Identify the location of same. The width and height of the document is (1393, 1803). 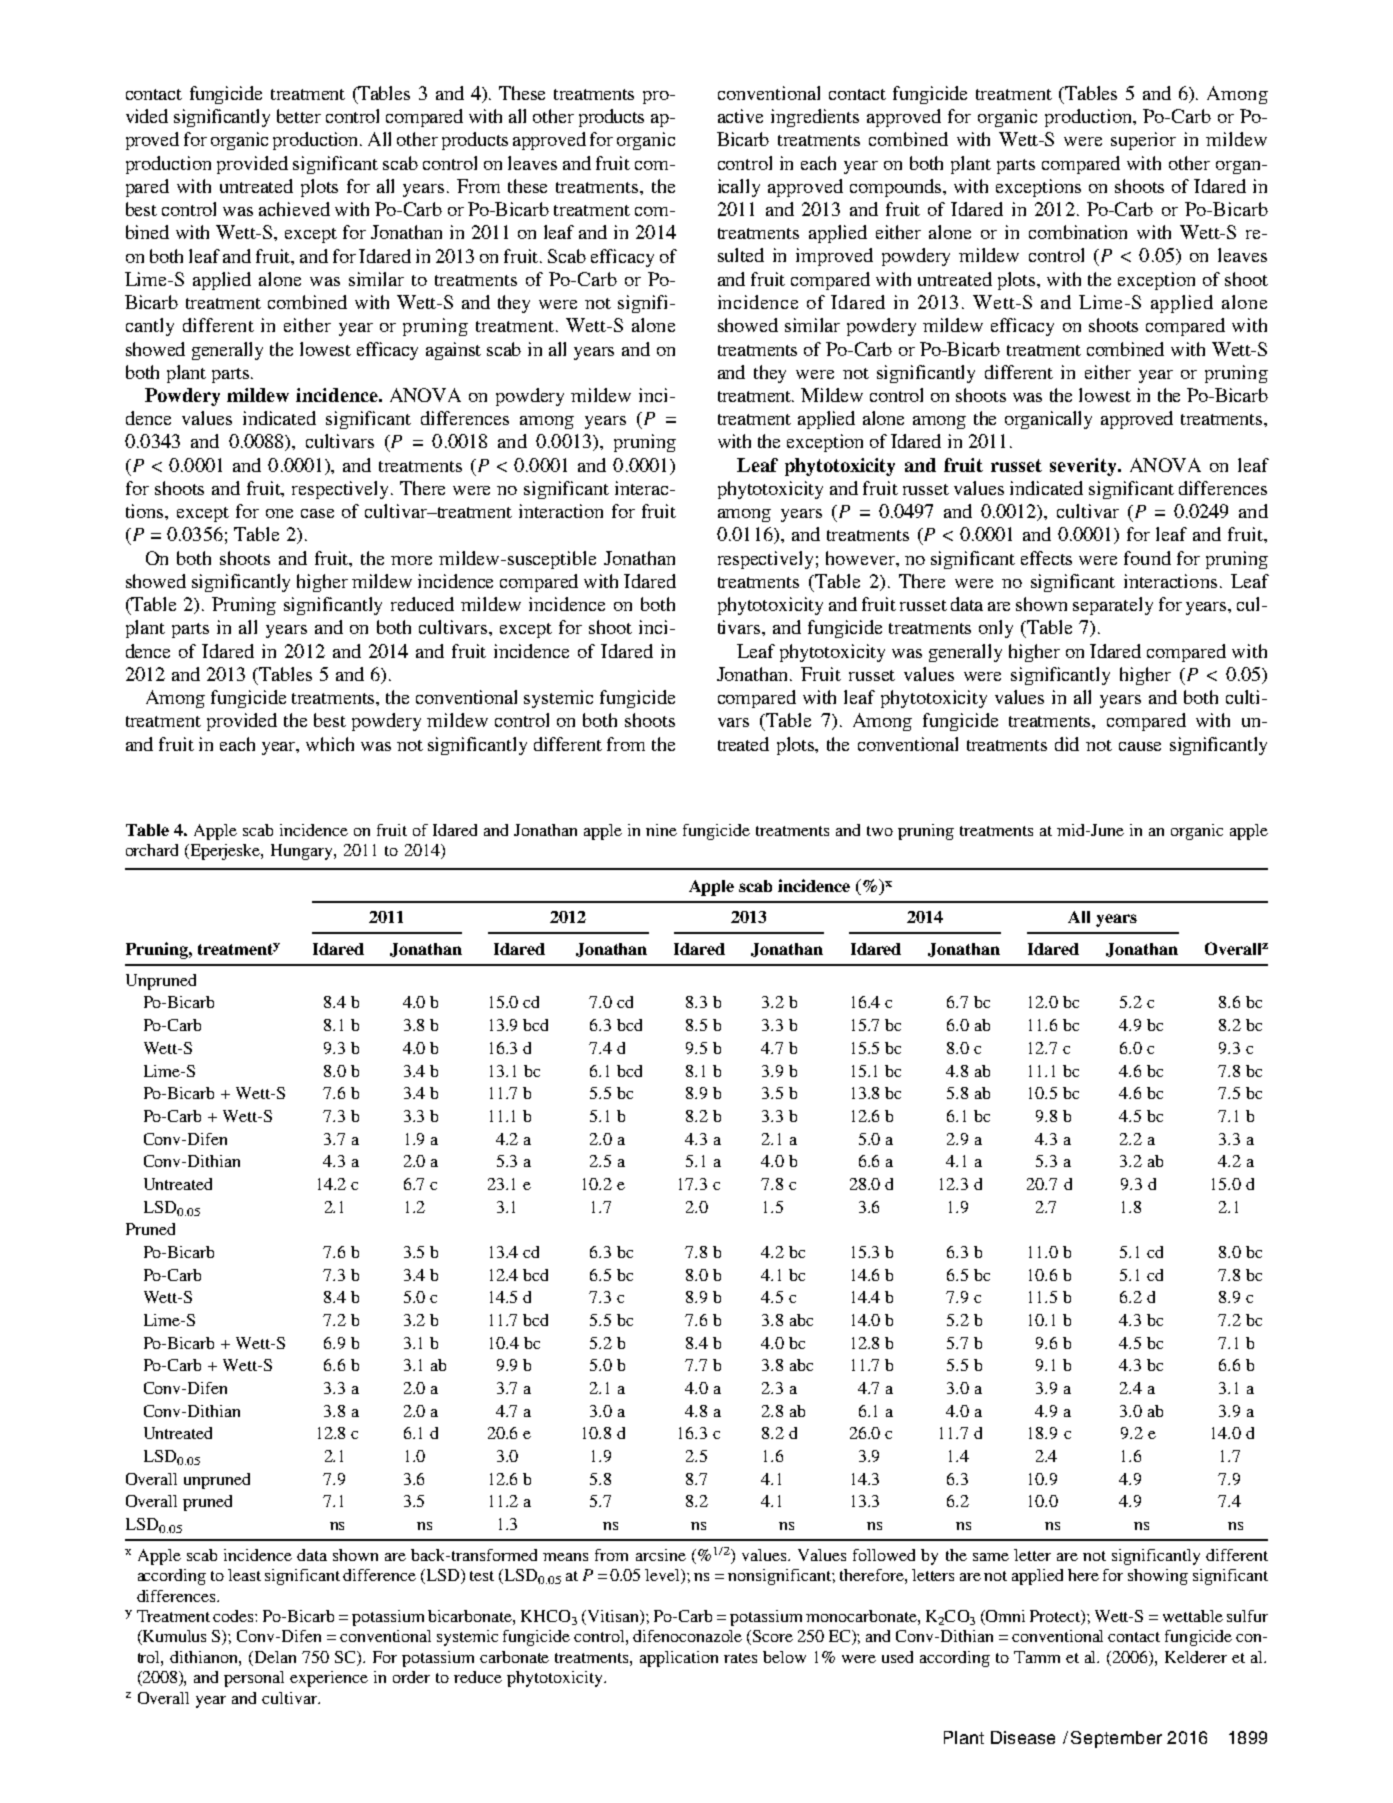
(991, 1557).
